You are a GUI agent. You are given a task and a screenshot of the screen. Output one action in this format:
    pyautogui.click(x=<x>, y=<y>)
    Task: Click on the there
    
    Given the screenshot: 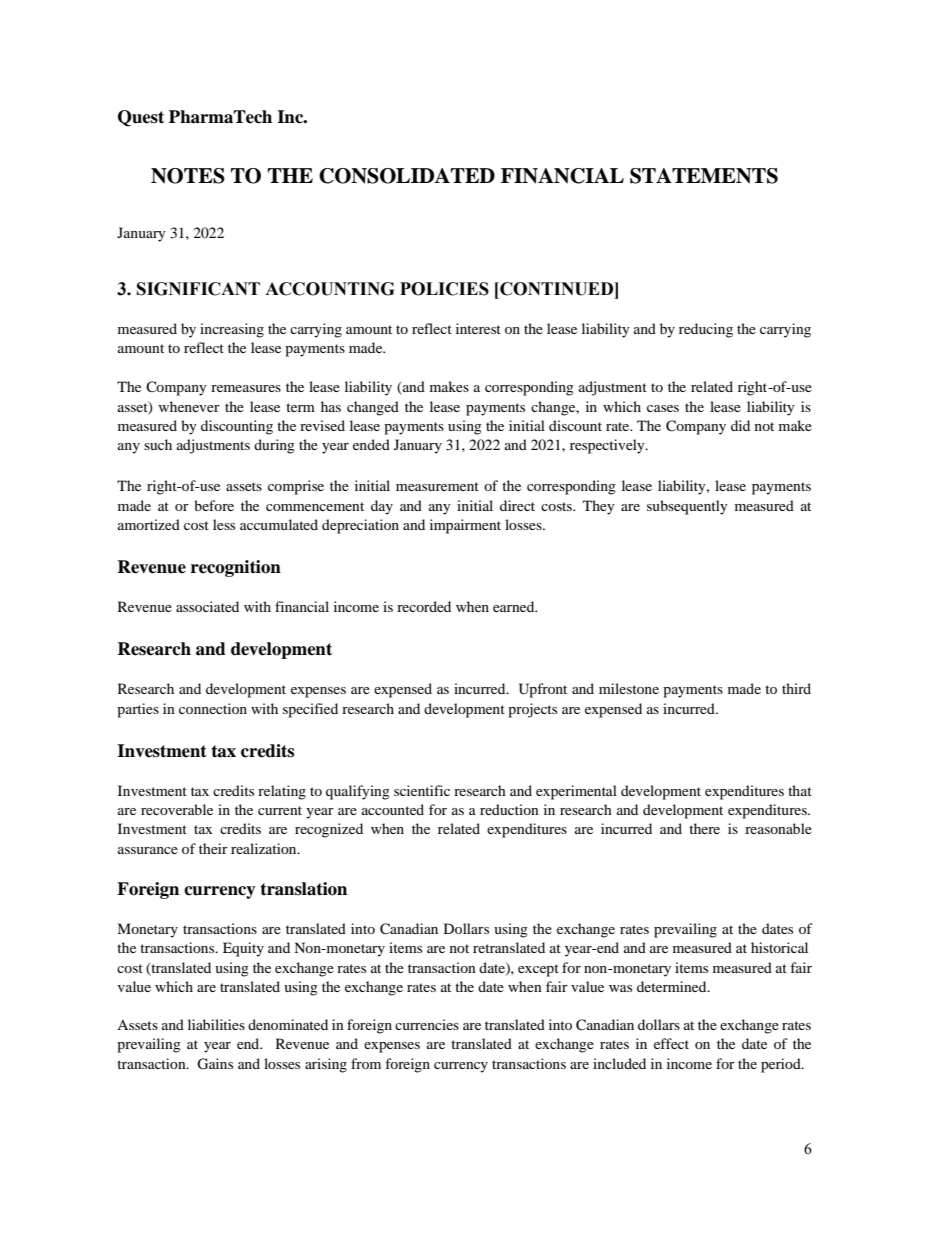 What is the action you would take?
    pyautogui.click(x=704, y=828)
